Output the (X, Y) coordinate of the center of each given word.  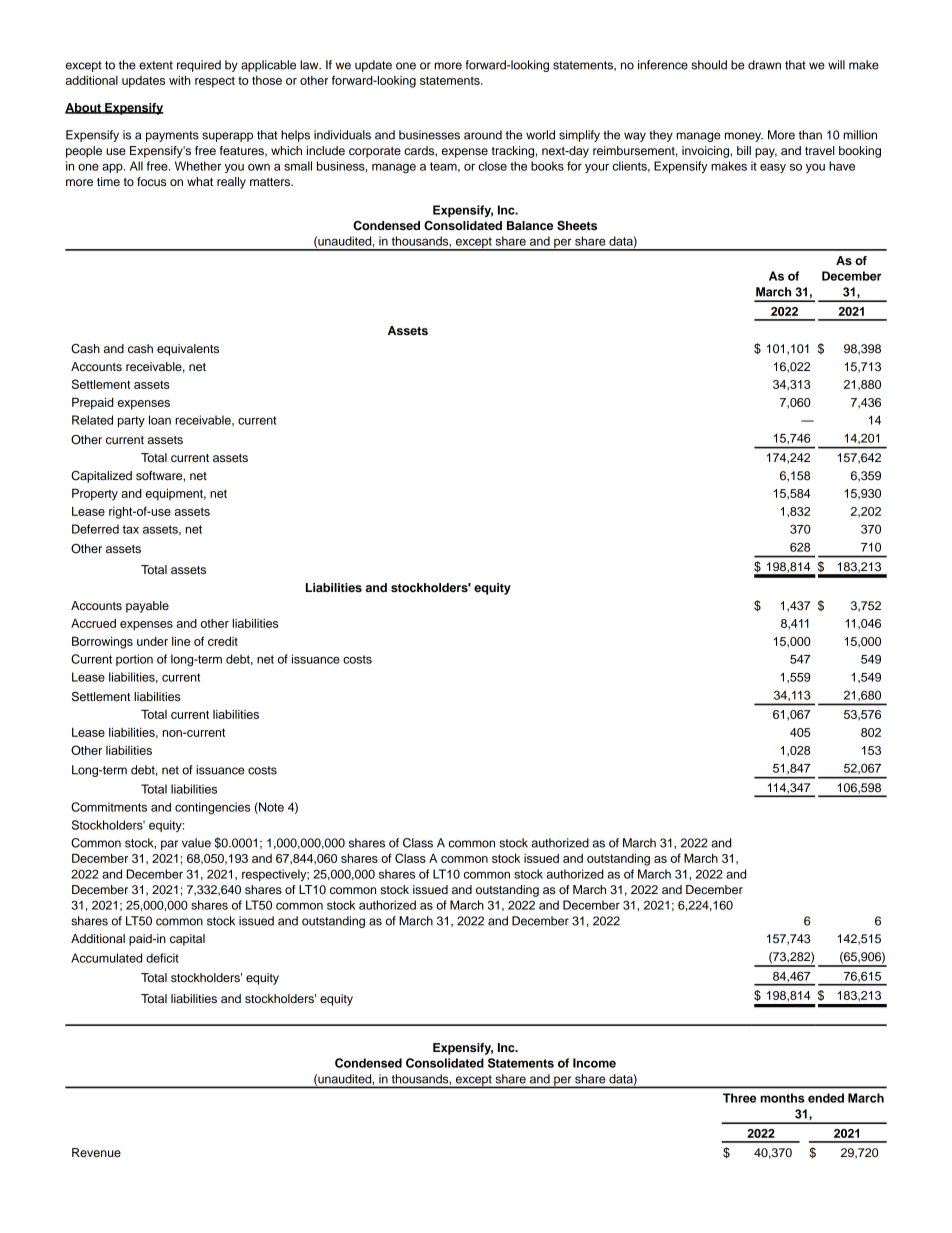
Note (270, 808)
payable (147, 607)
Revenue (96, 1152)
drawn (764, 65)
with (180, 80)
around (483, 135)
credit (223, 641)
